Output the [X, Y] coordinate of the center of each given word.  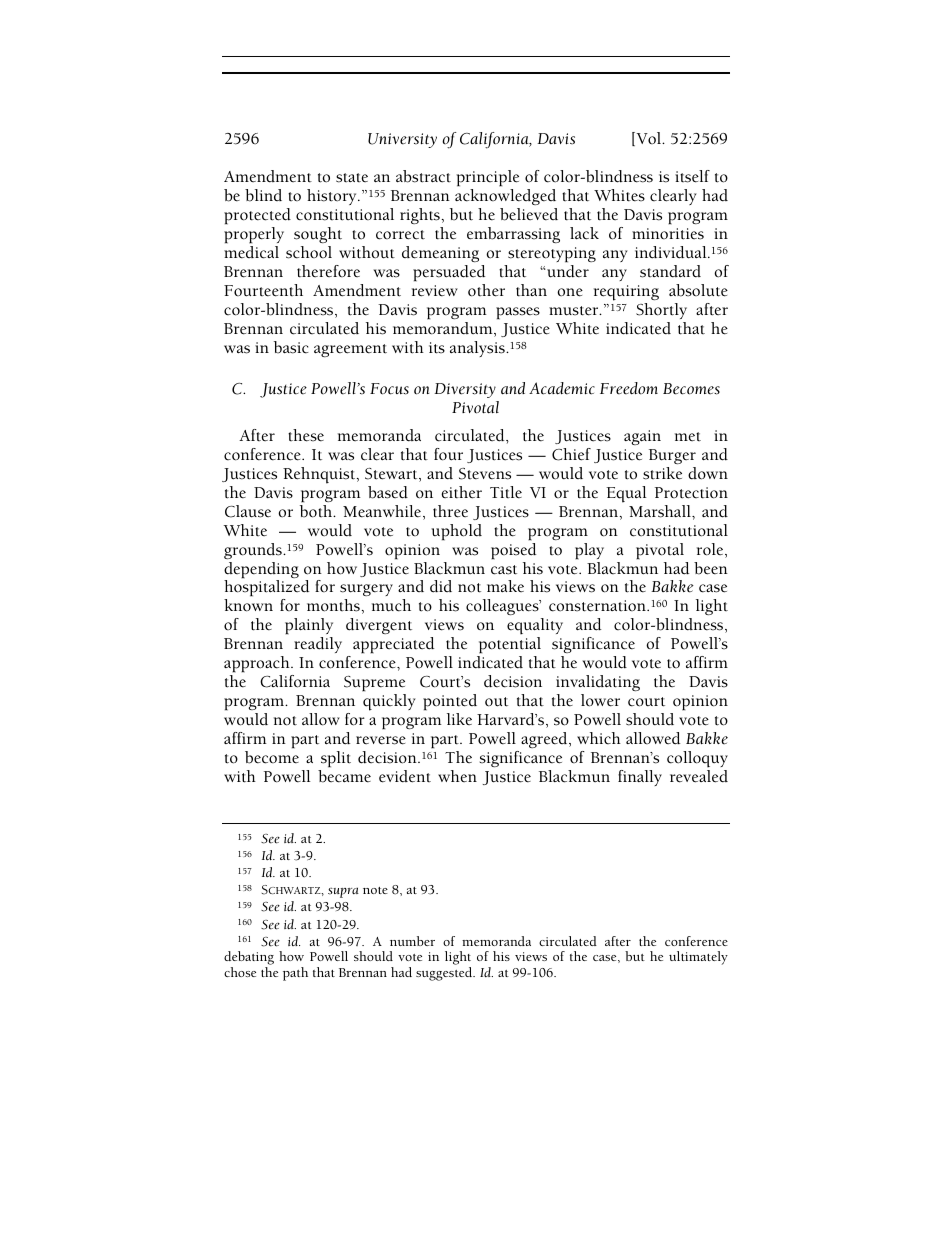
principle [487, 180]
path [295, 974]
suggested [445, 974]
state [352, 178]
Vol [649, 139]
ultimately [698, 958]
